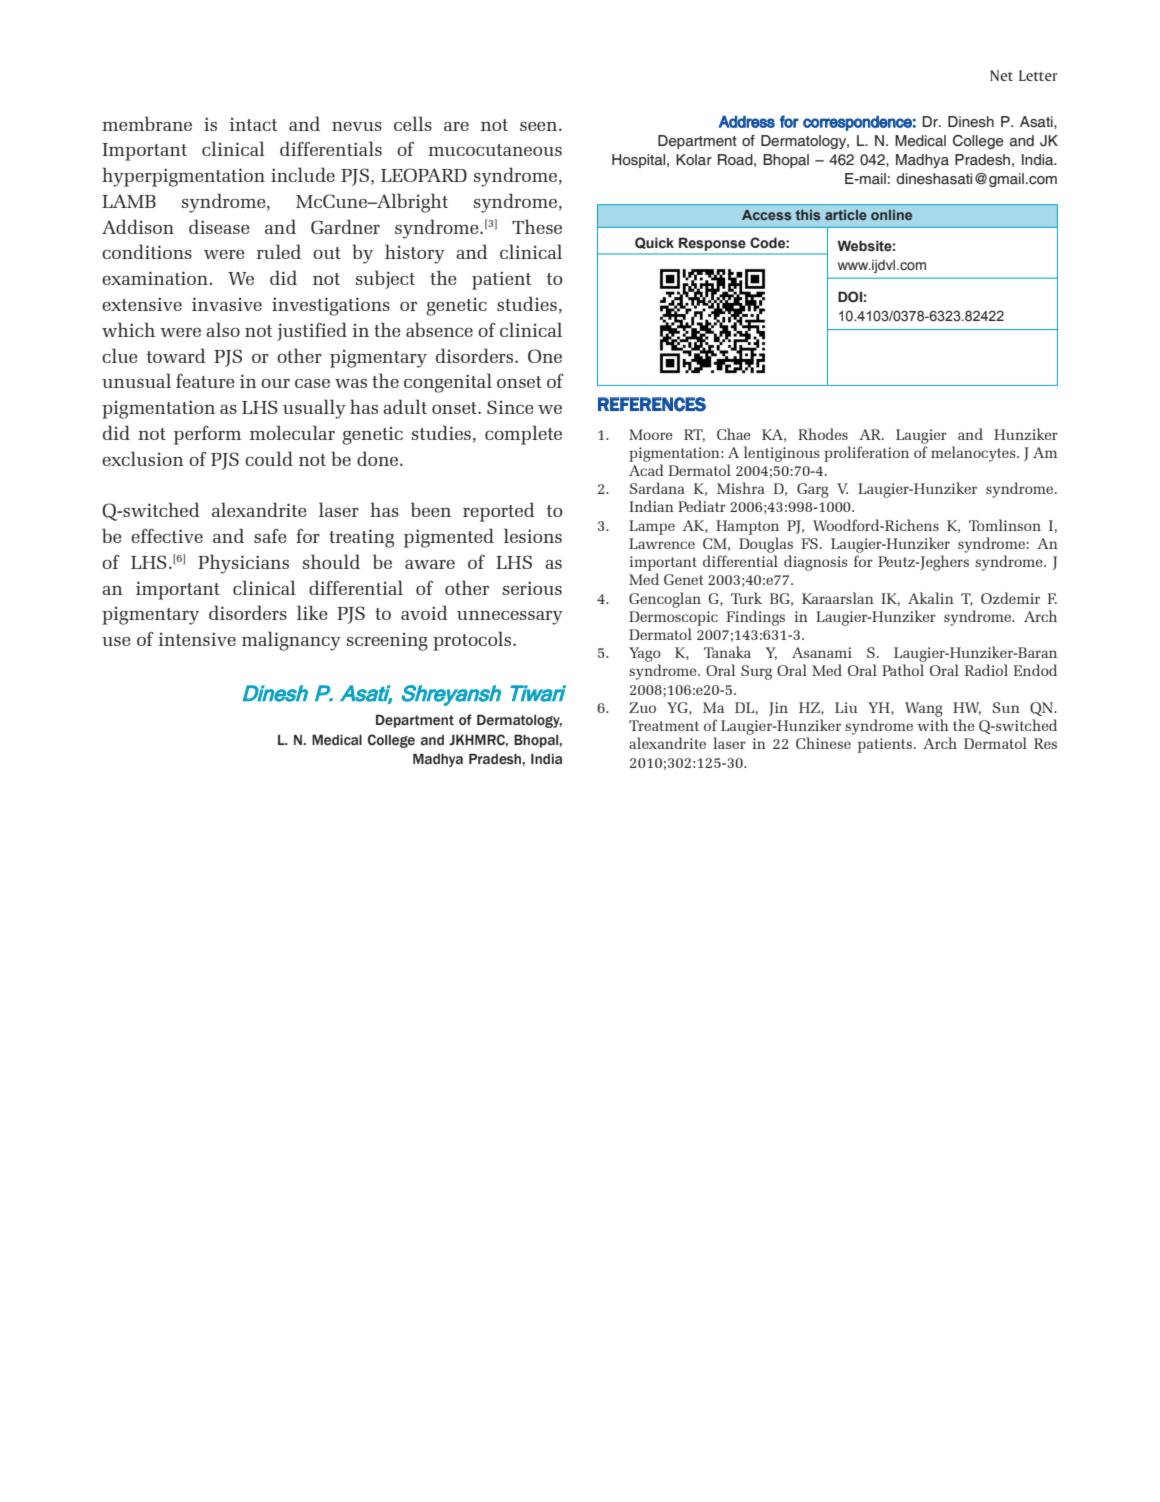  Describe the element at coordinates (533, 535) in the image. I see `lesions` at that location.
